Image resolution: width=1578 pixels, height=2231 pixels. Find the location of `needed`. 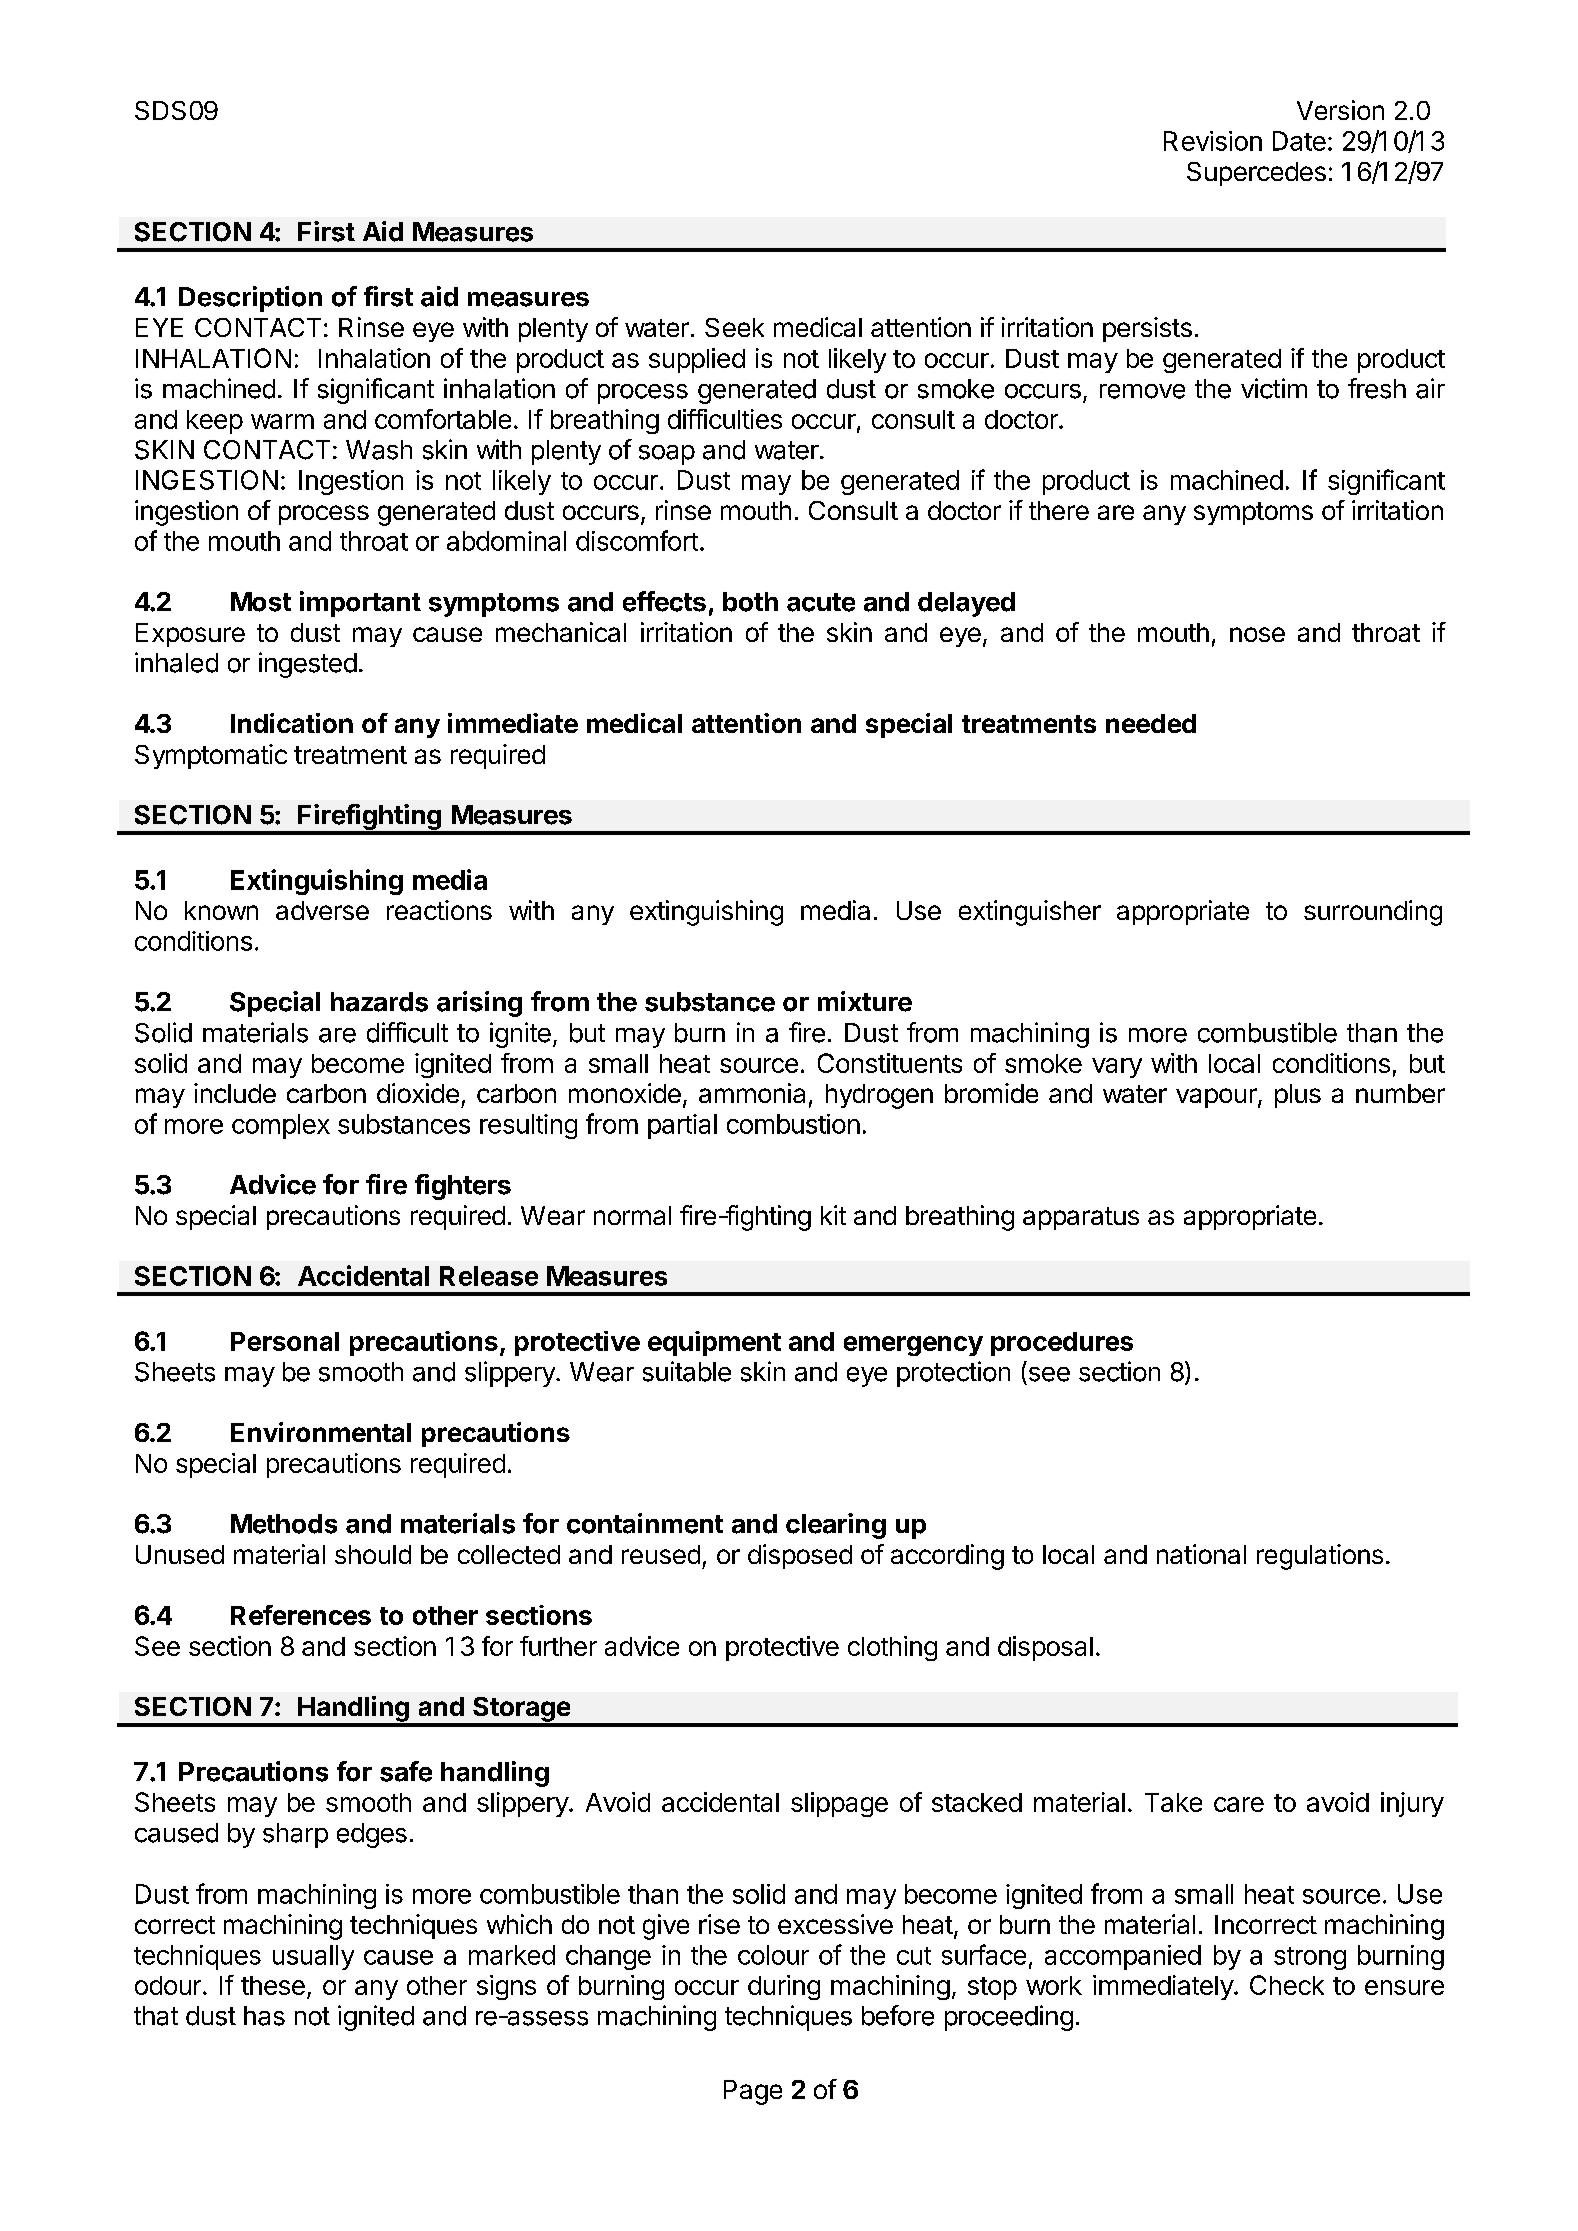

needed is located at coordinates (1151, 723).
